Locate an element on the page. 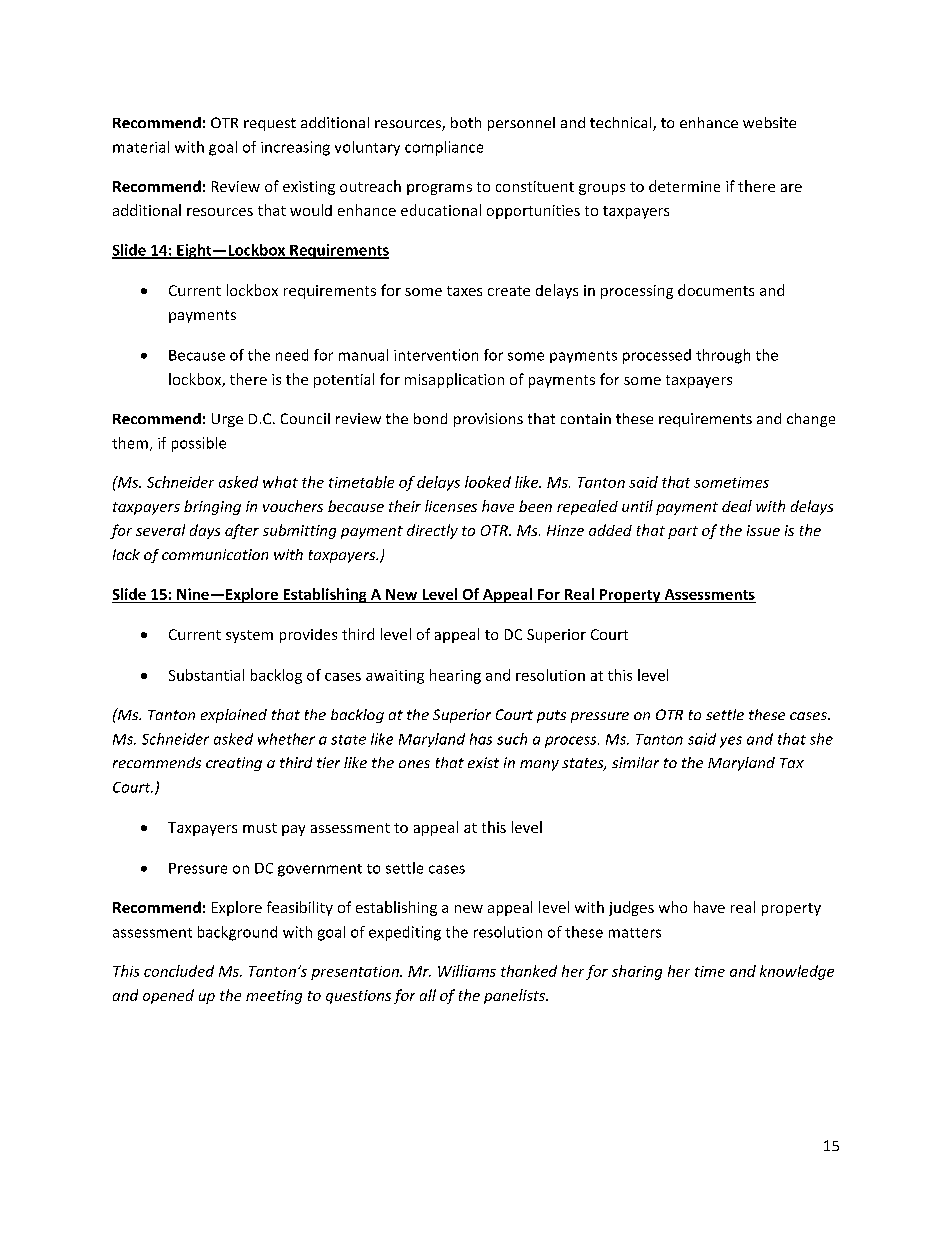  communication is located at coordinates (215, 554).
